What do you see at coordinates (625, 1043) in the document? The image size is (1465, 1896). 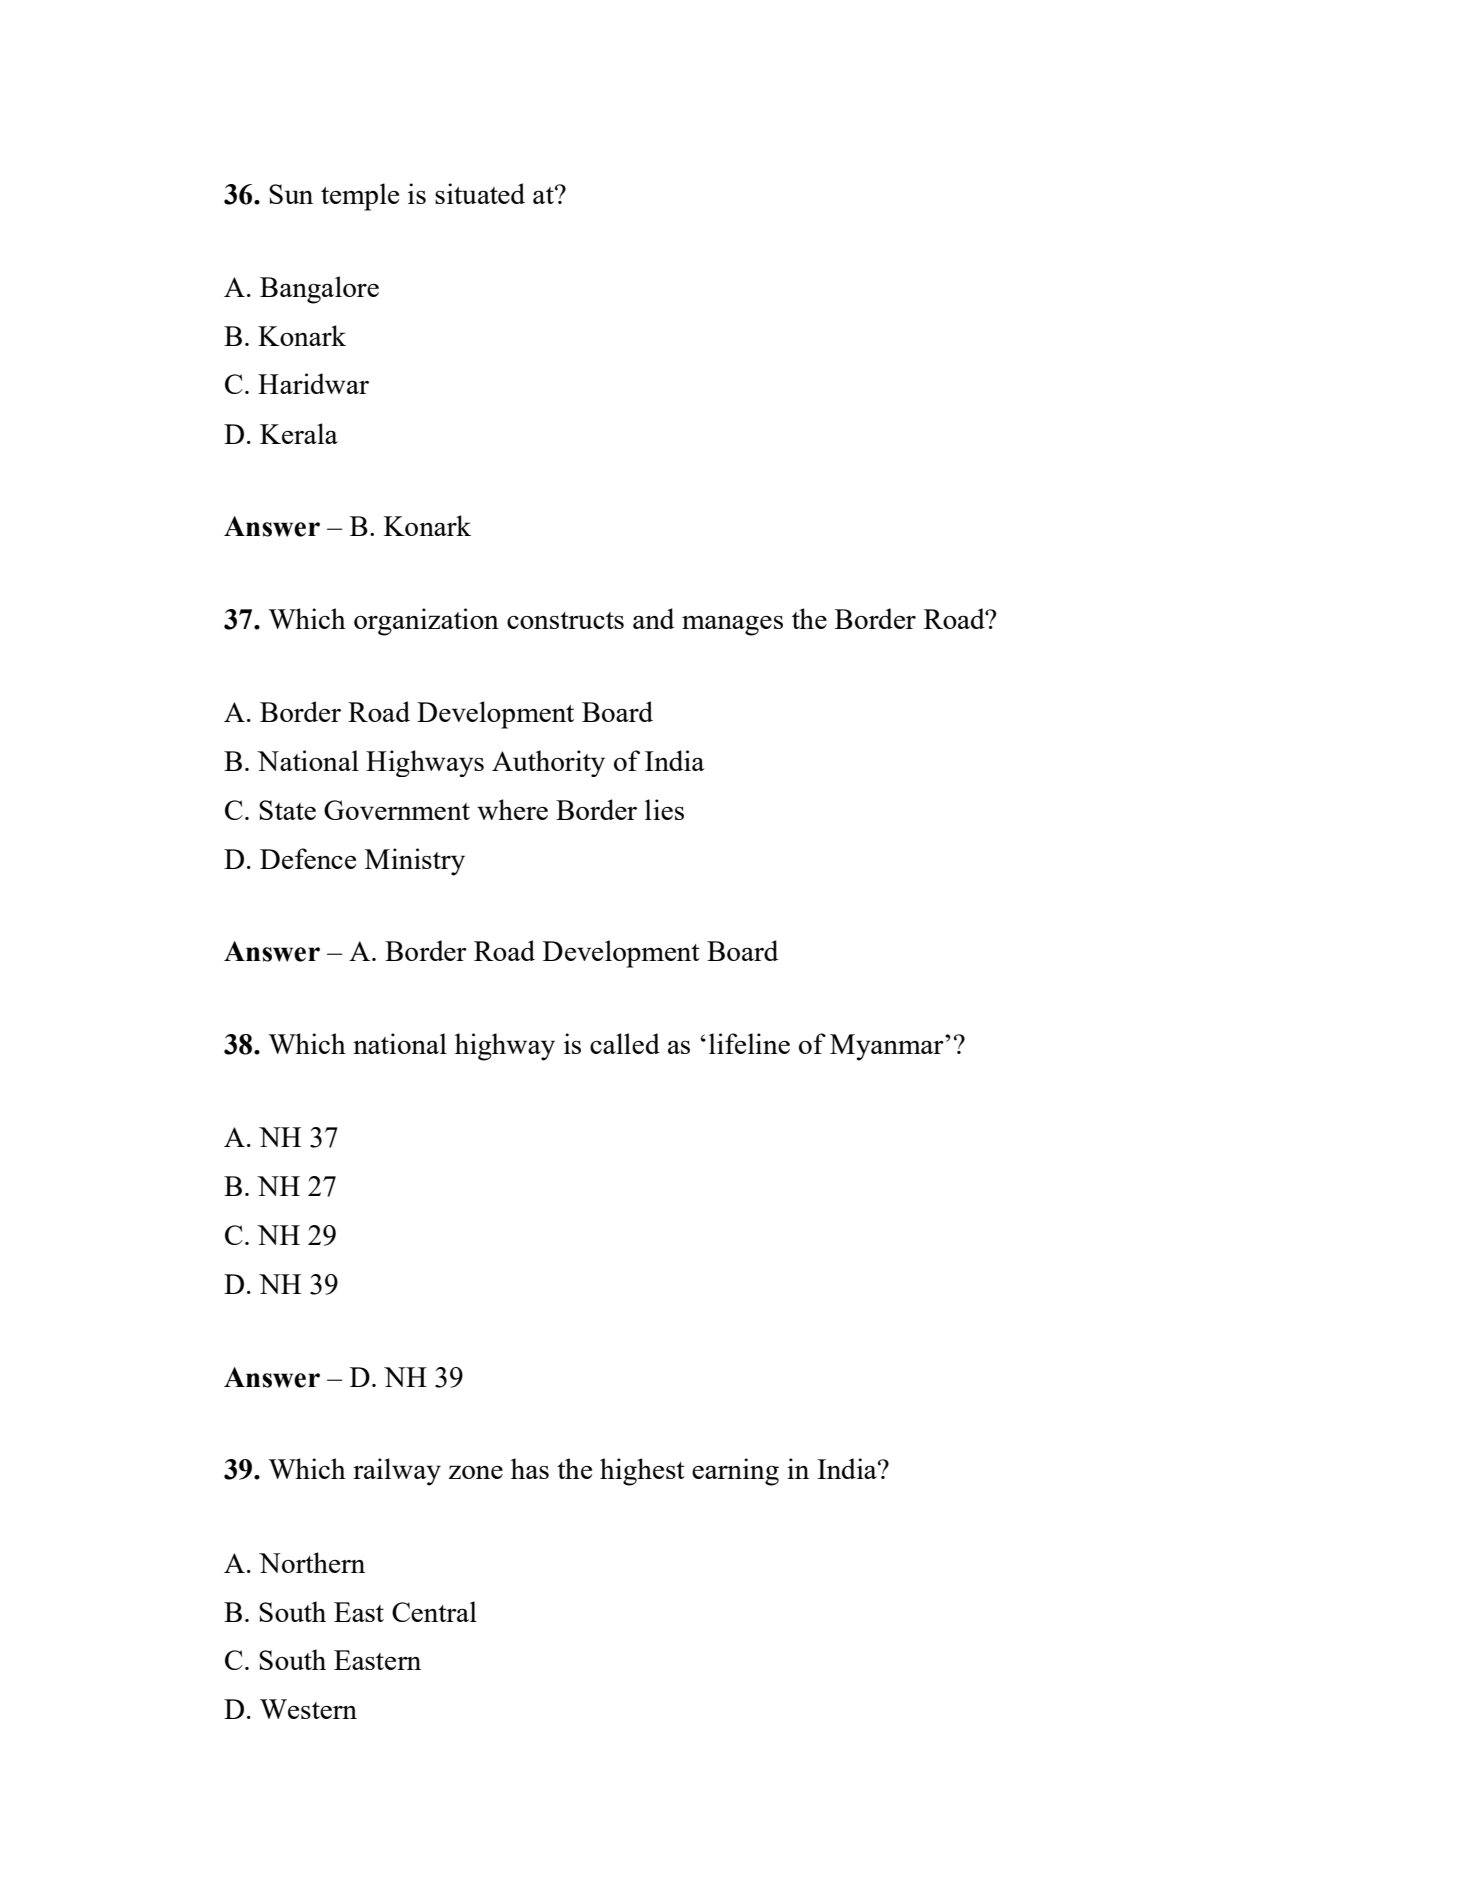 I see `called` at bounding box center [625, 1043].
